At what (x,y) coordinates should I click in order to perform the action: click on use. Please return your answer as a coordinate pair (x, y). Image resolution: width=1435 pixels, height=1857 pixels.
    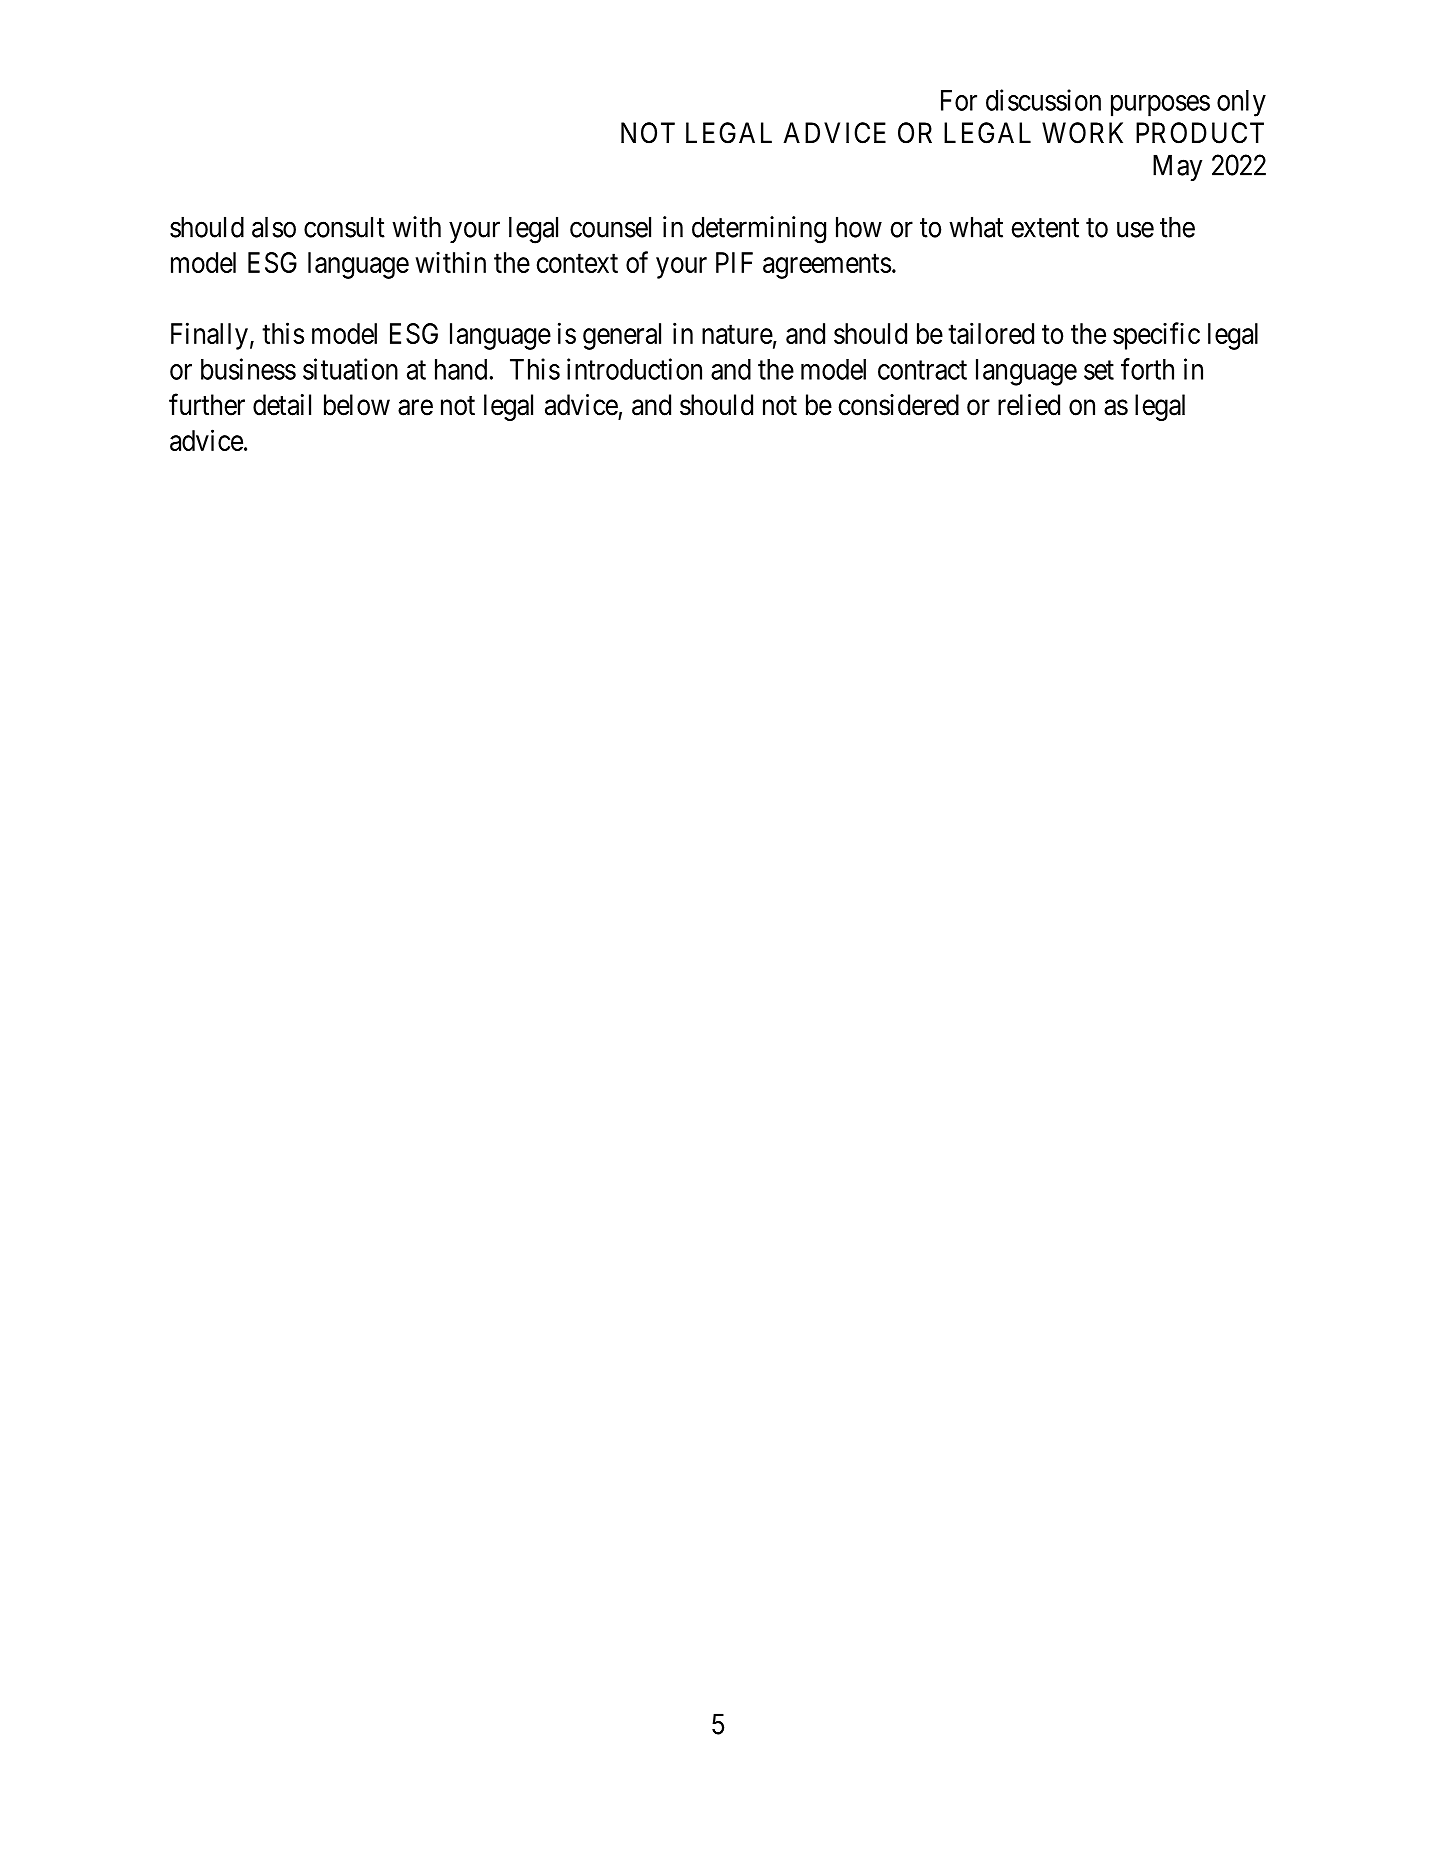
    Looking at the image, I should click on (1135, 230).
